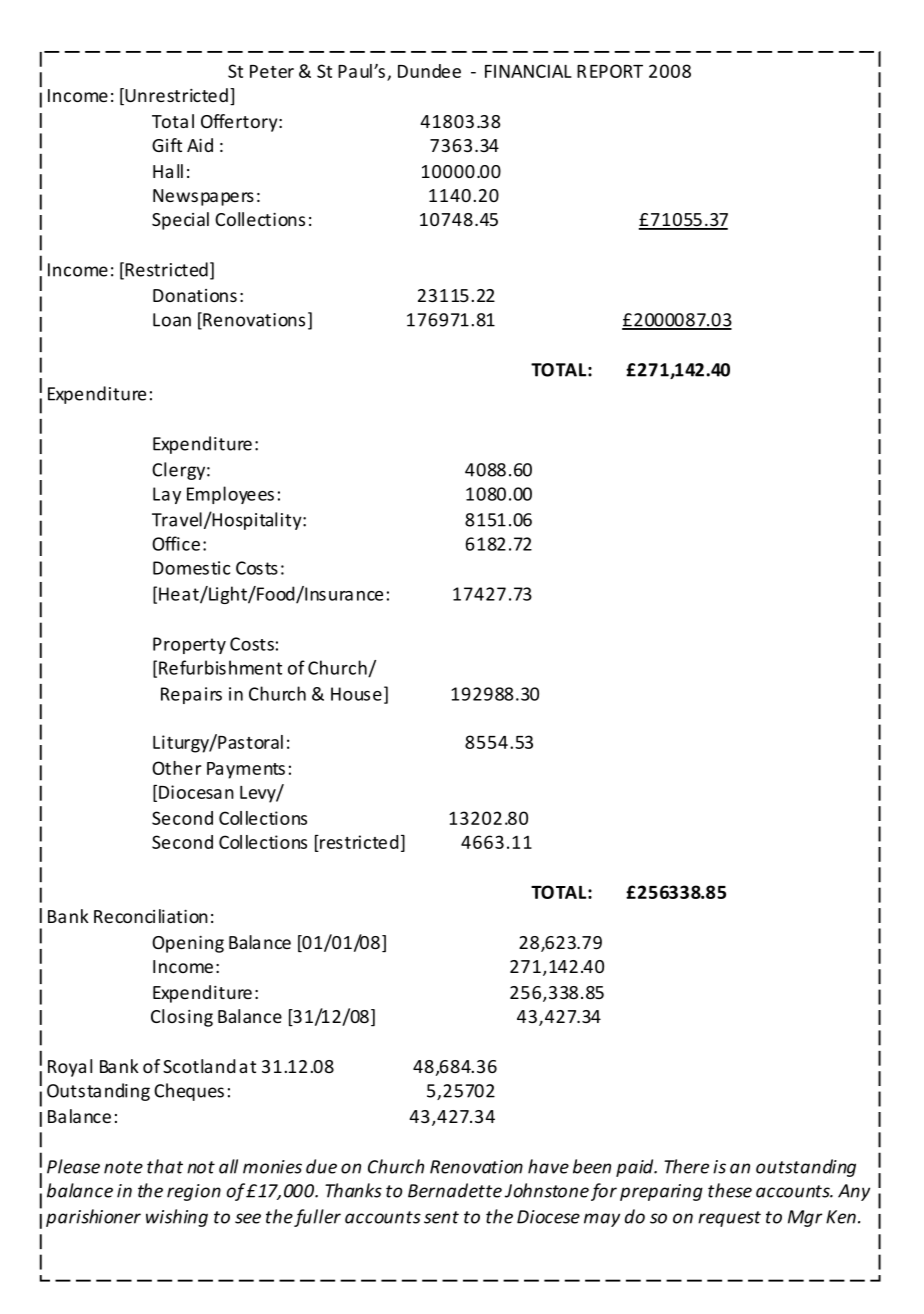  I want to click on Other, so click(177, 768).
